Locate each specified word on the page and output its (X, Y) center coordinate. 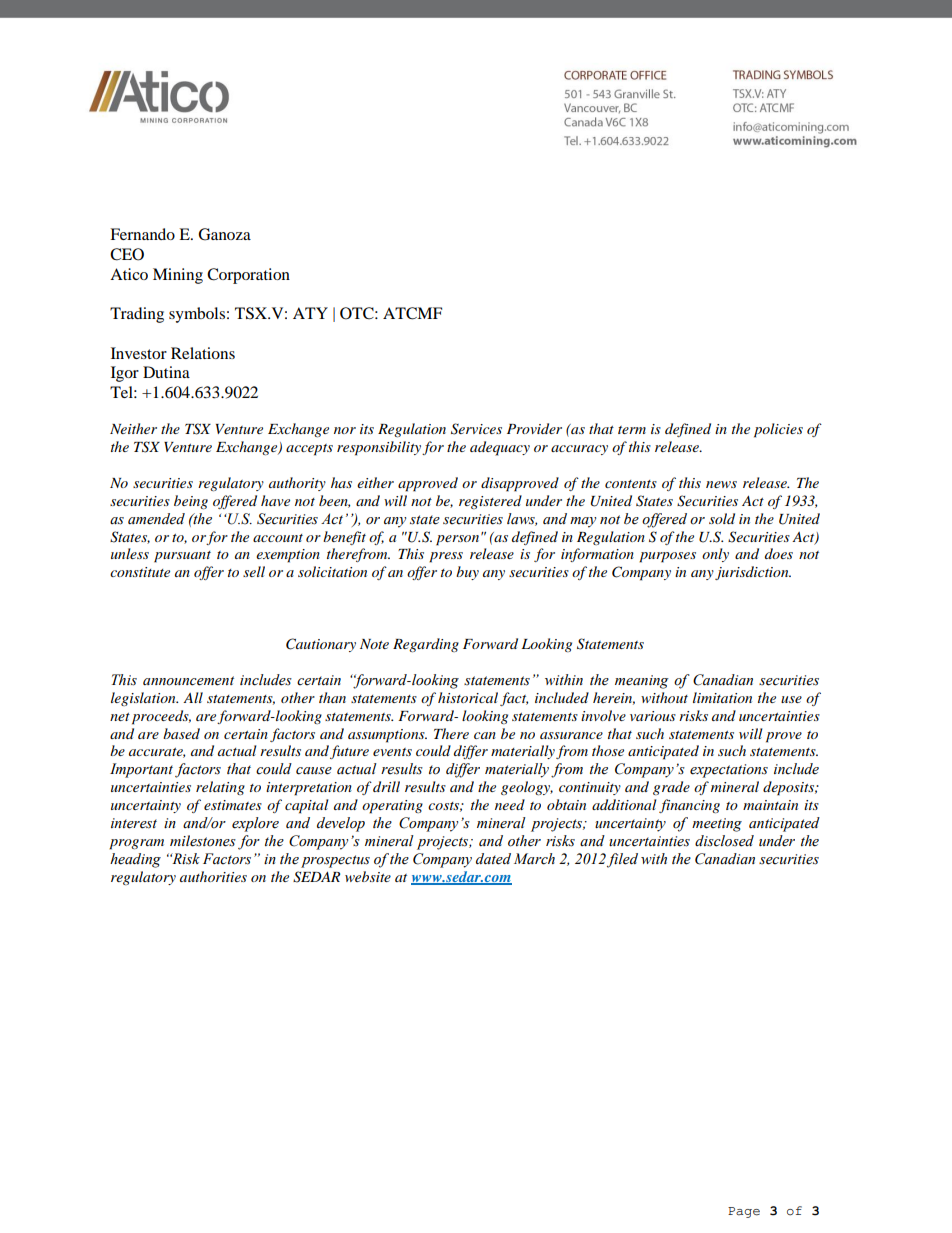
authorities (213, 876)
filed (622, 860)
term (632, 430)
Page (744, 1212)
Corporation (248, 276)
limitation (722, 697)
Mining (178, 276)
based (181, 733)
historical (468, 697)
